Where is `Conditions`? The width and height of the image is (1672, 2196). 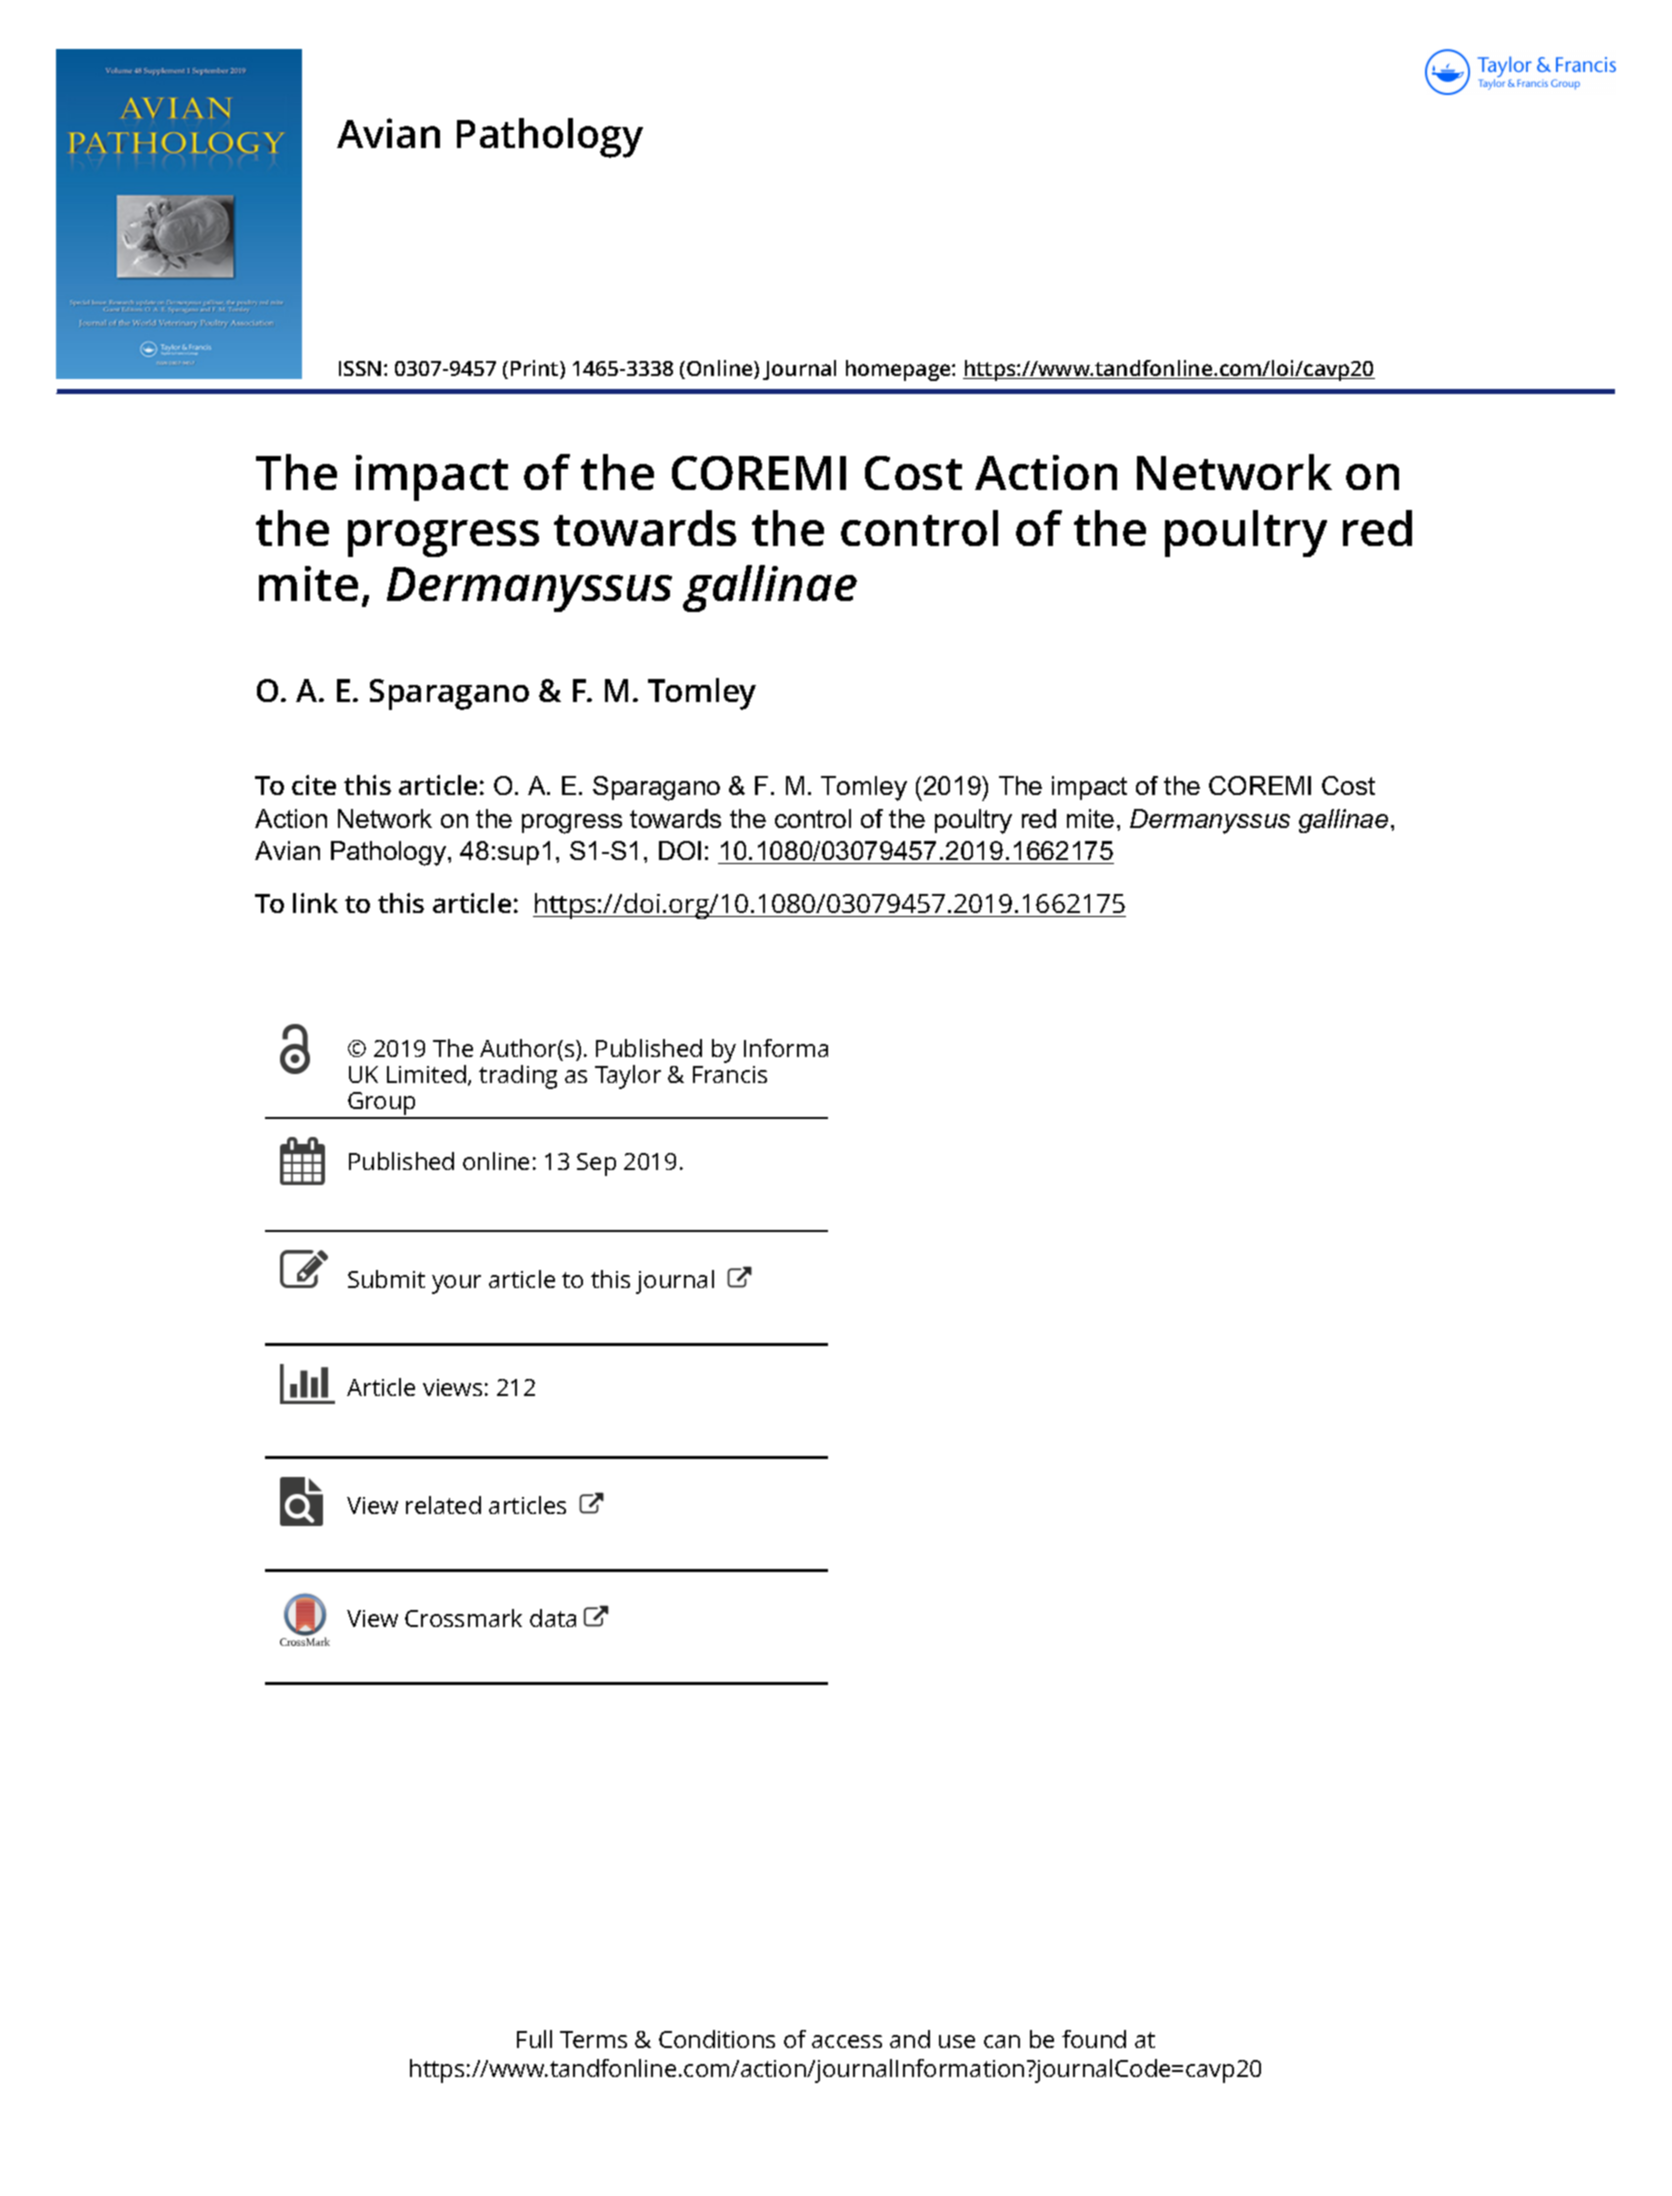 Conditions is located at coordinates (717, 2039).
